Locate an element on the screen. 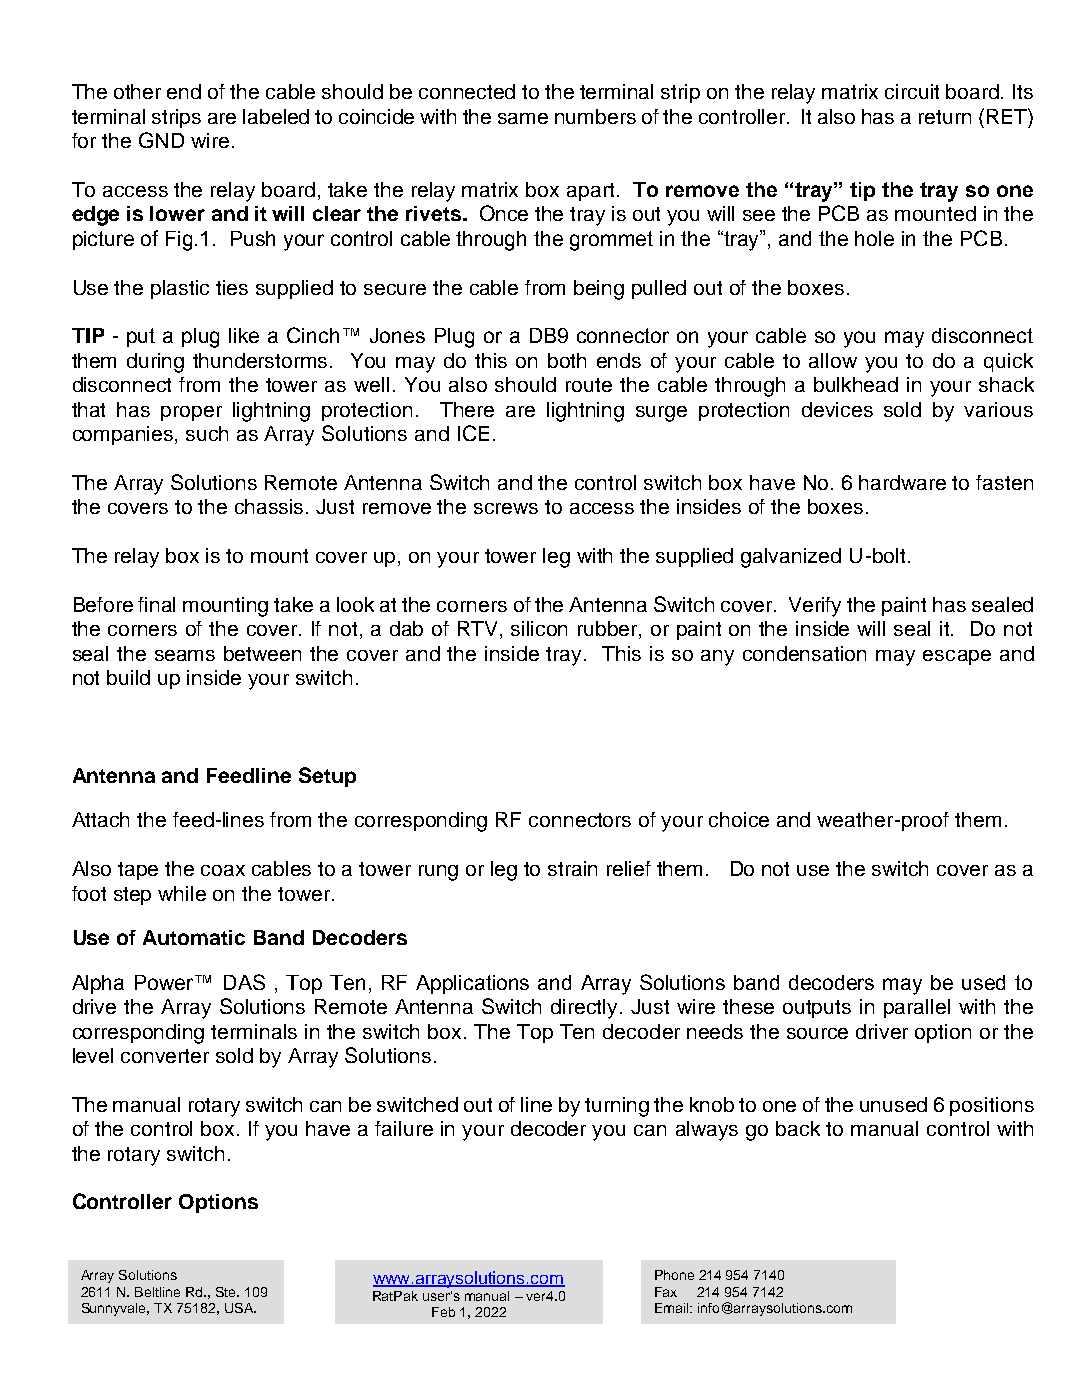 Image resolution: width=1082 pixels, height=1400 pixels. parallel is located at coordinates (917, 1008).
